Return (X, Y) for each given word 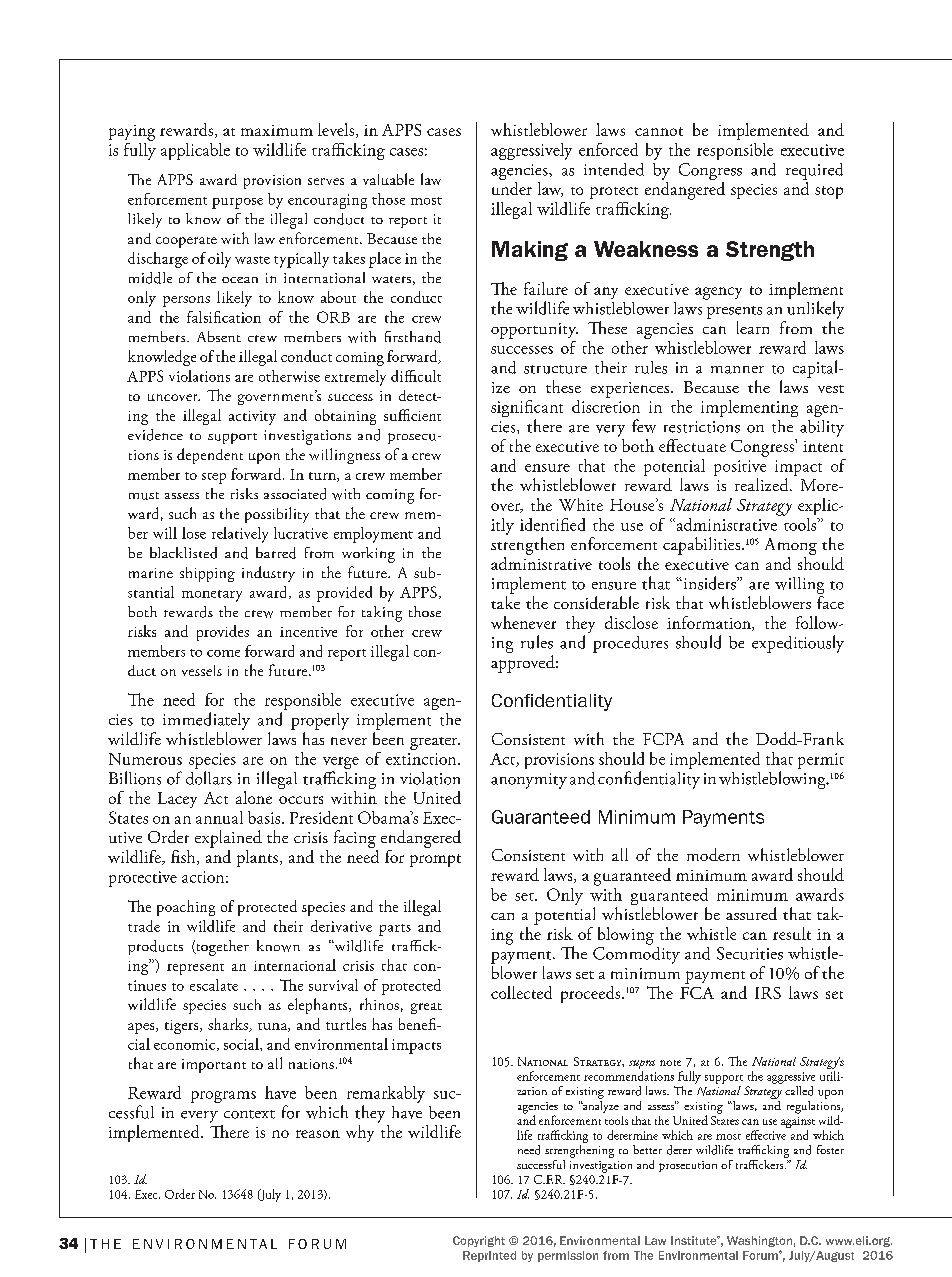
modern (713, 854)
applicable (195, 151)
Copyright (479, 1241)
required (814, 171)
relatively (240, 535)
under (512, 187)
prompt (435, 860)
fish (184, 857)
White (581, 504)
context (249, 1114)
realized (763, 484)
